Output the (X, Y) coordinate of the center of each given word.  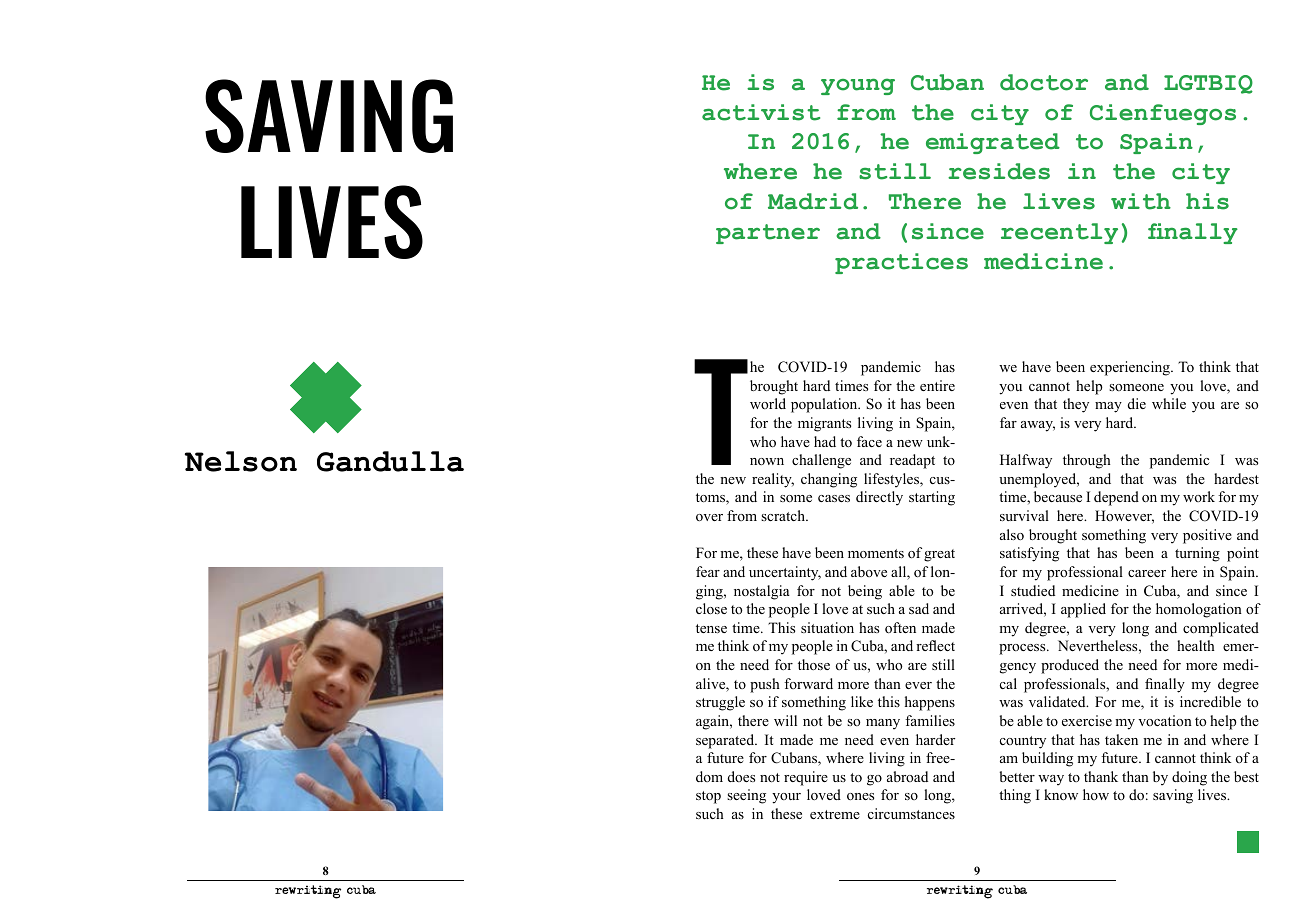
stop (708, 797)
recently (1059, 233)
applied (1083, 610)
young (858, 86)
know (1061, 794)
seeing (746, 796)
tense (711, 628)
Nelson (241, 461)
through (1087, 461)
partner (768, 234)
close (711, 608)
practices (901, 263)
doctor (1044, 82)
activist (761, 112)
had (825, 441)
